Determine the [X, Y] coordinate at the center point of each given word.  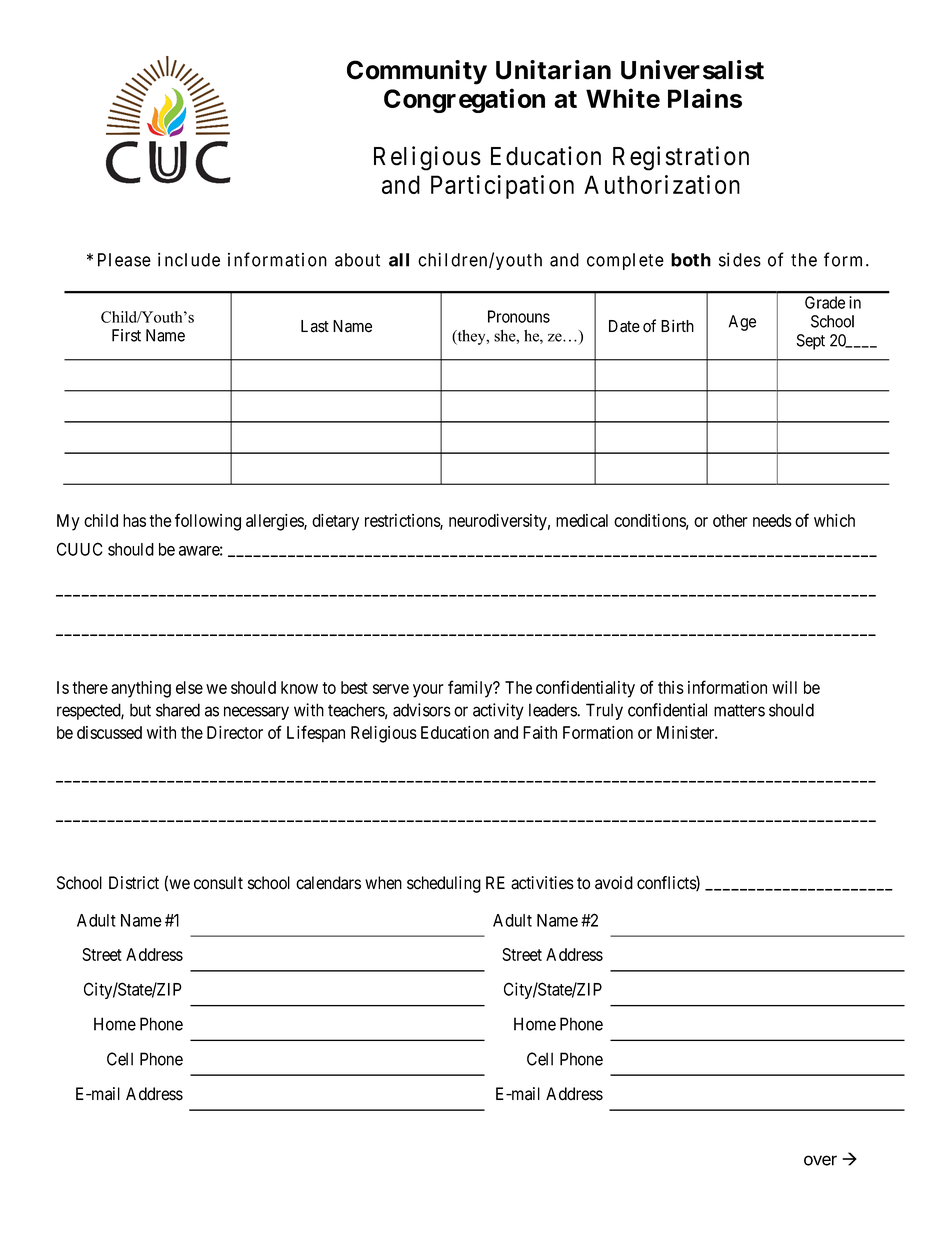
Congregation [464, 100]
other [730, 520]
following [208, 522]
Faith [540, 732]
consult [218, 883]
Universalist [692, 70]
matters [739, 710]
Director [235, 732]
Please [124, 260]
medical [582, 520]
